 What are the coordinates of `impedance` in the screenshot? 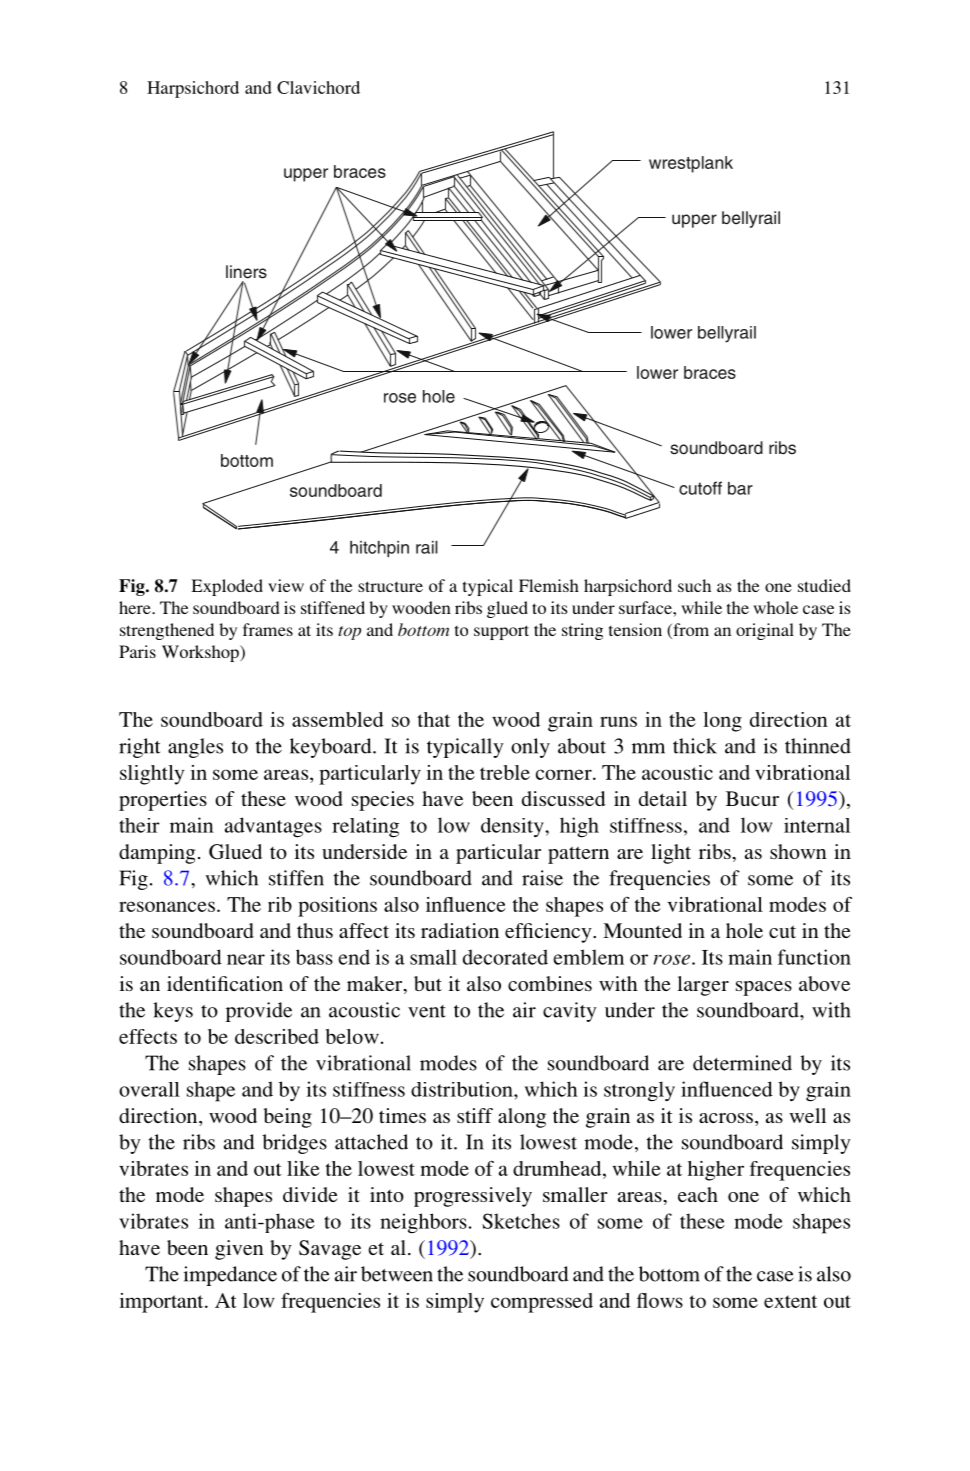 It's located at (230, 1276).
